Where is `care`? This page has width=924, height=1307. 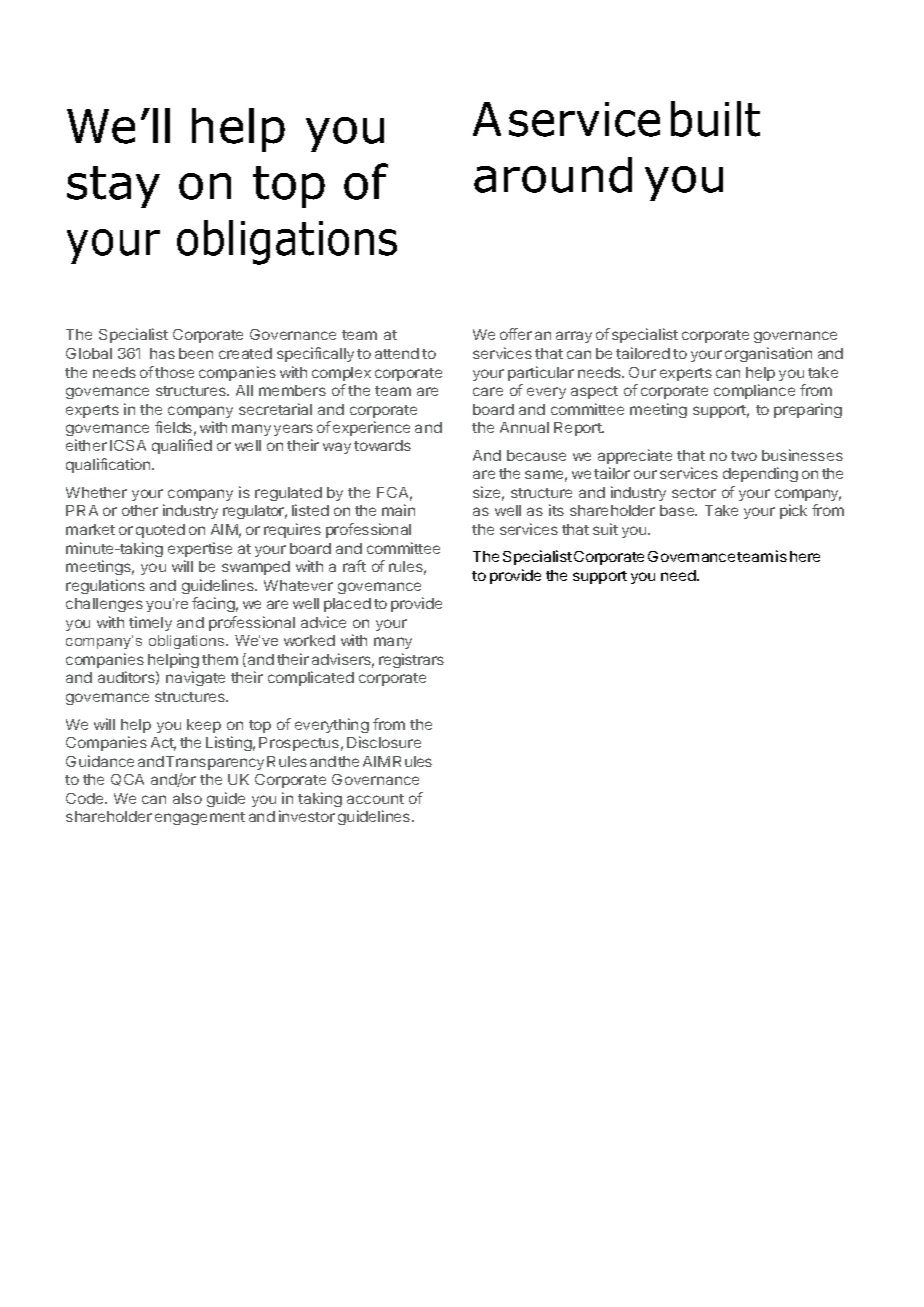 care is located at coordinates (488, 391).
